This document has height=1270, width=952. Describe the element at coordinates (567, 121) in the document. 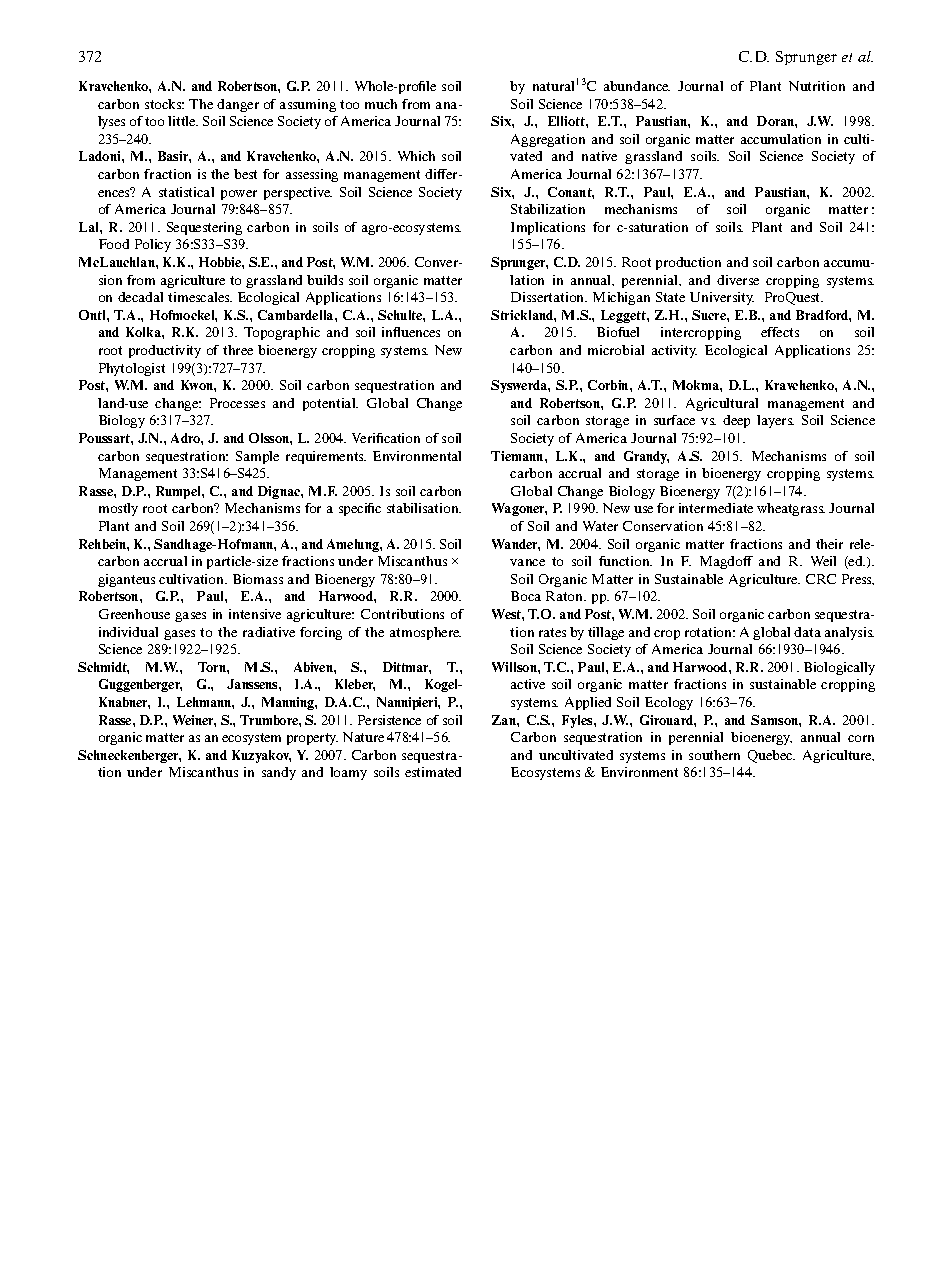

I see `Elliott` at that location.
